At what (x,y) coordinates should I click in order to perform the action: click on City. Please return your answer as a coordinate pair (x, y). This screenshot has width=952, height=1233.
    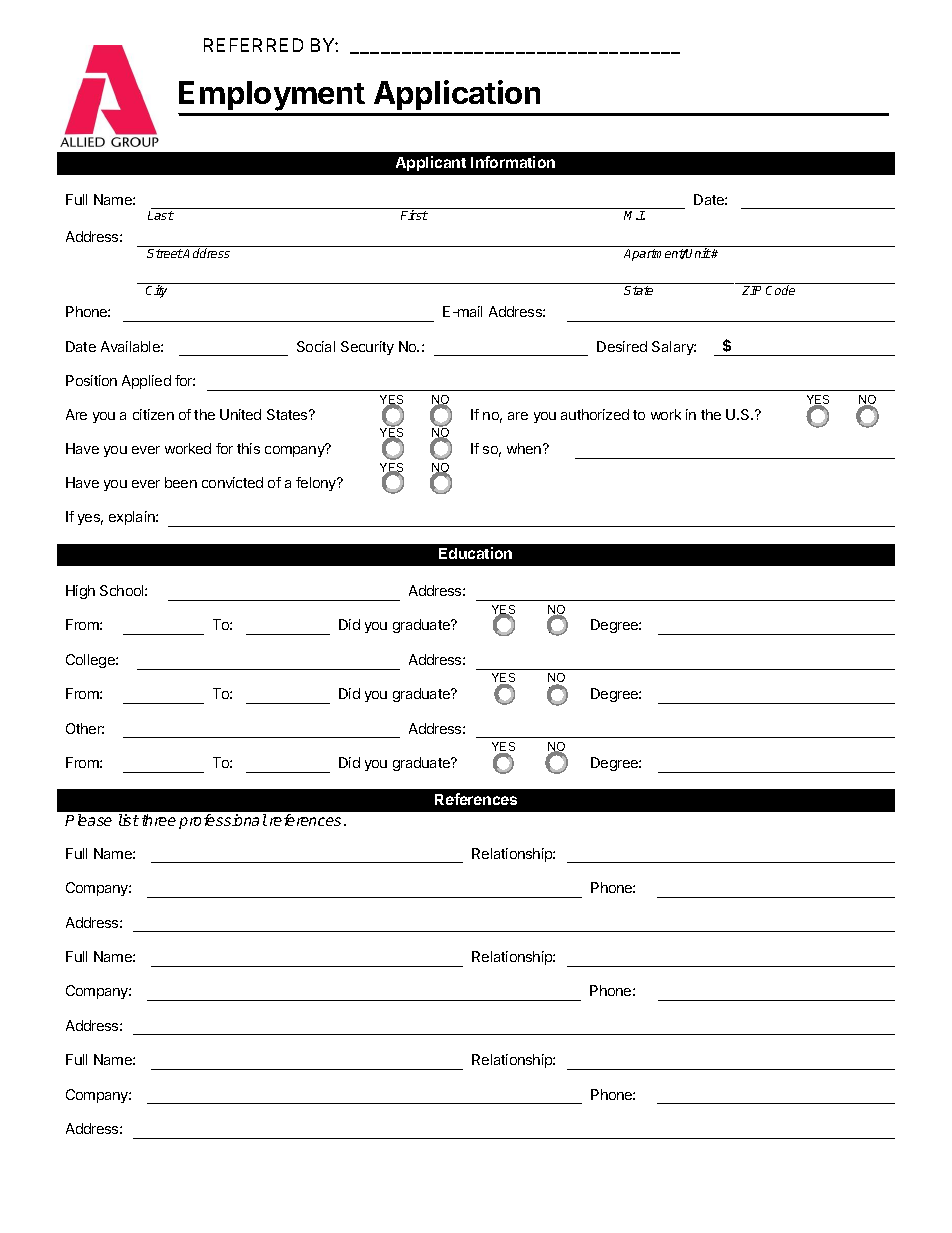
    Looking at the image, I should click on (156, 291).
